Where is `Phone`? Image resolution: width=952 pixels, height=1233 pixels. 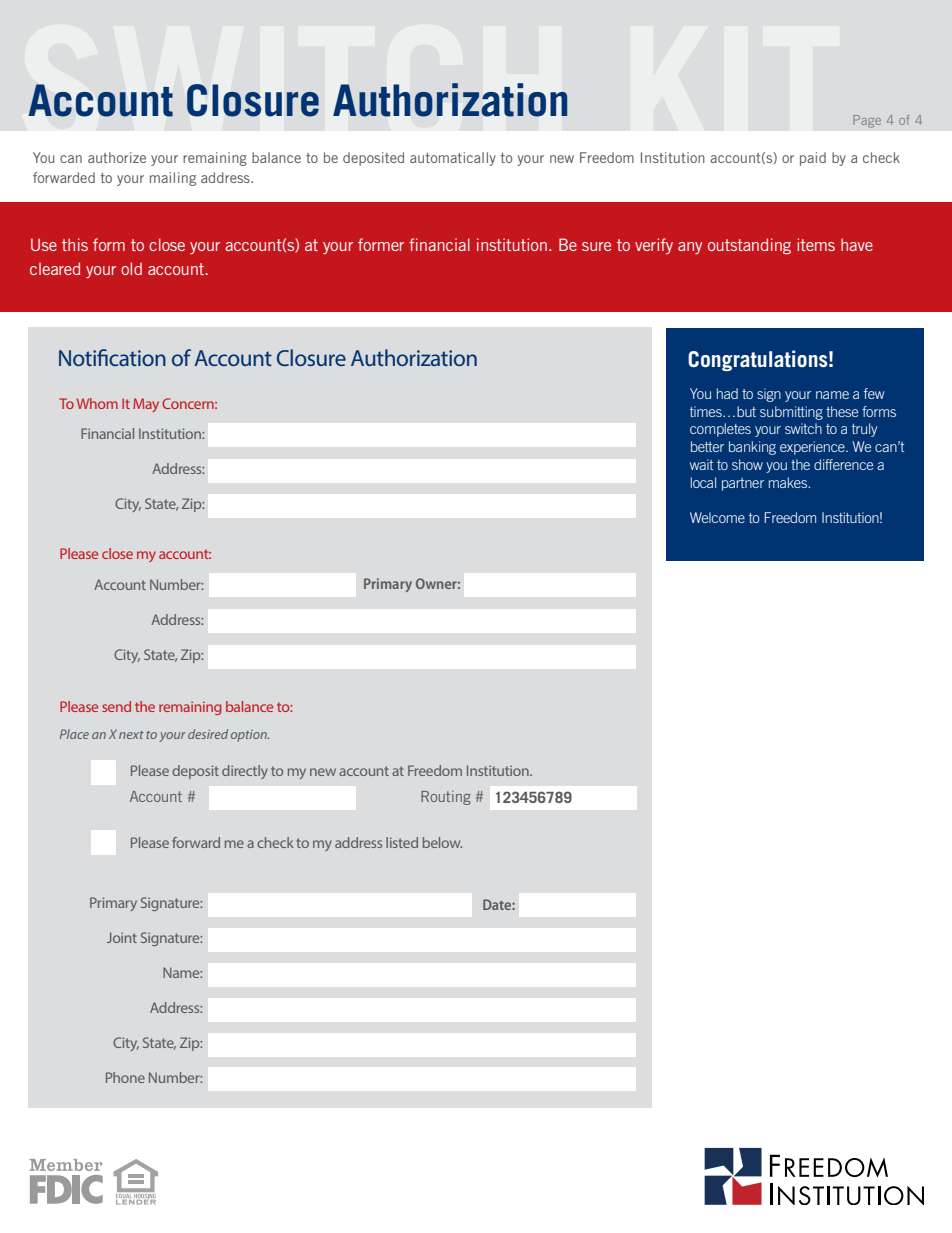 Phone is located at coordinates (125, 1077).
